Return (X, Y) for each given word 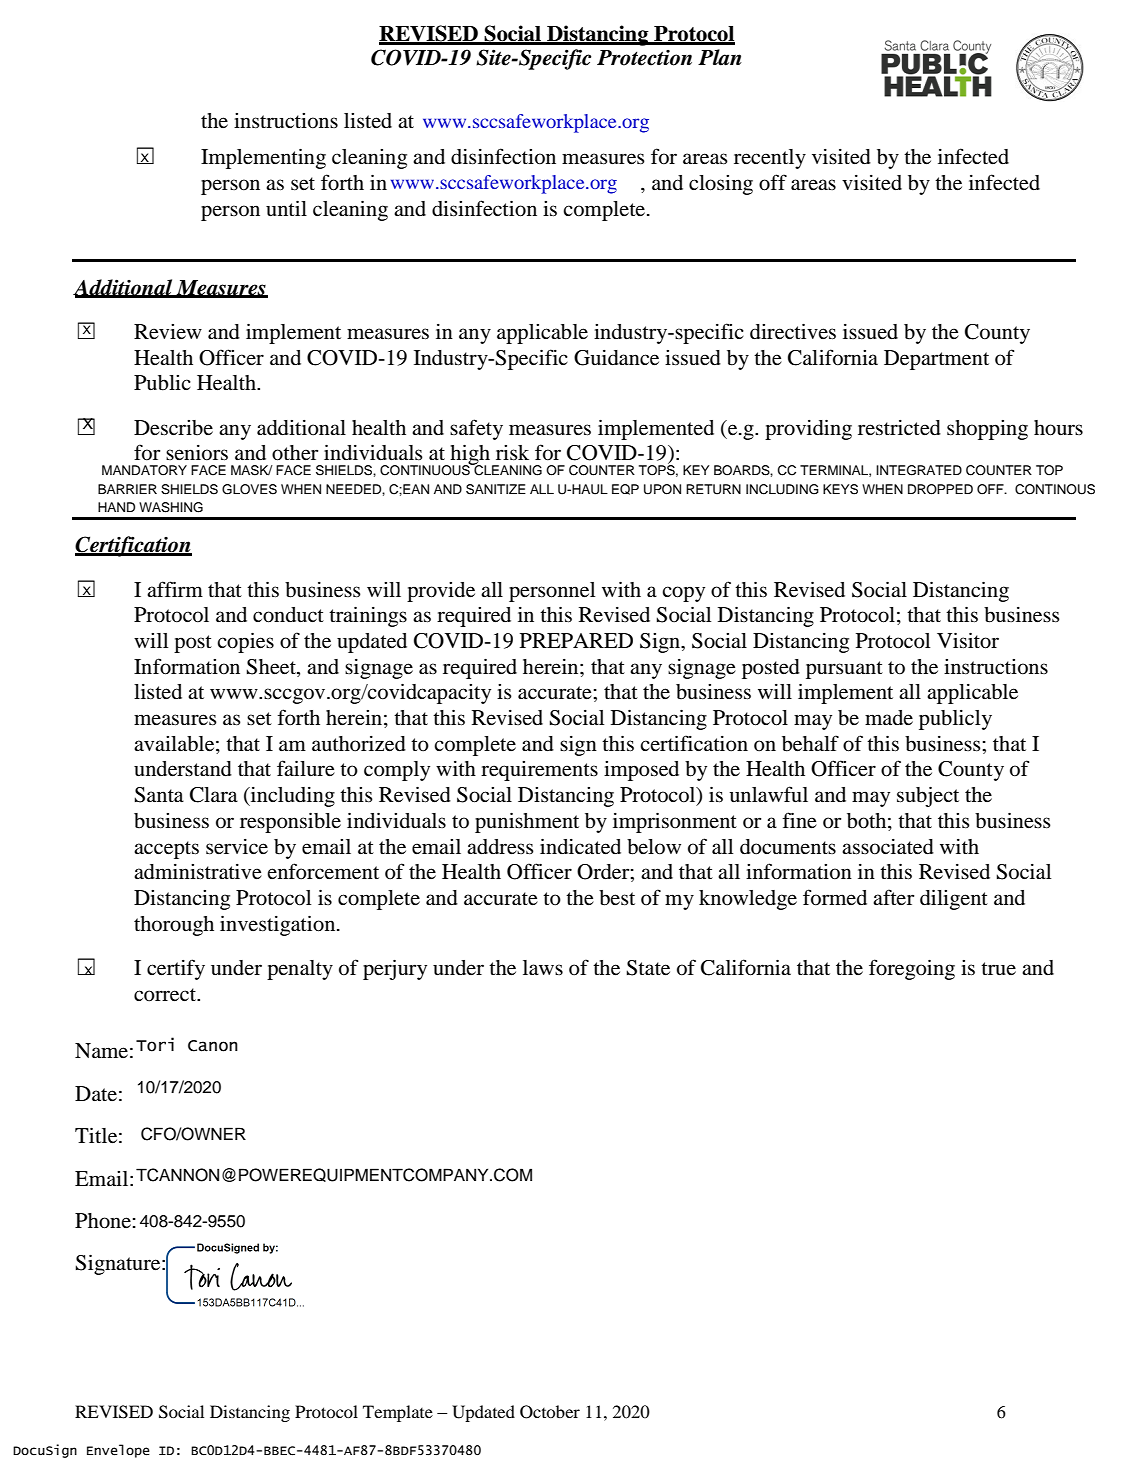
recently (770, 159)
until (286, 208)
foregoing (912, 969)
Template (398, 1413)
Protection (644, 58)
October (550, 1412)
